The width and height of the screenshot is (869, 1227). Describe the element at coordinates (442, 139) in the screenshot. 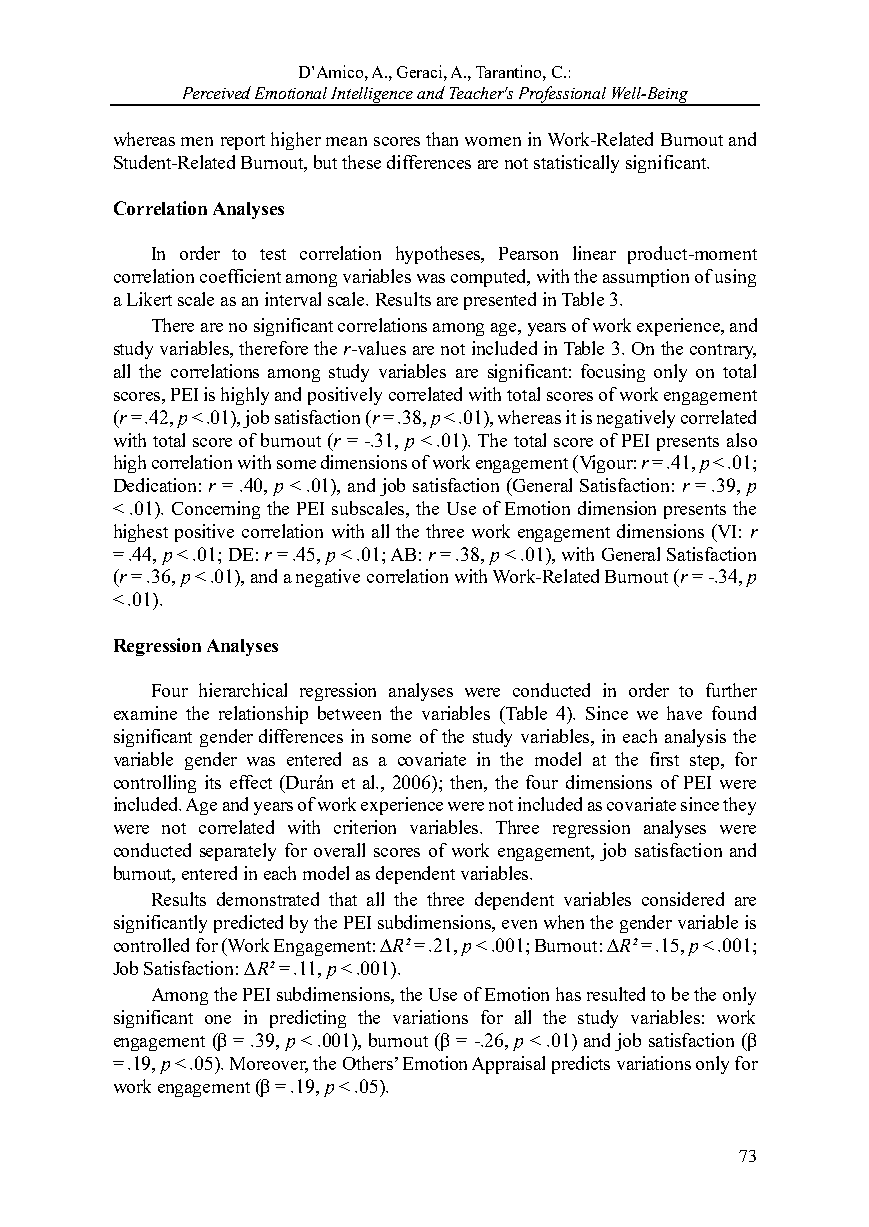

I see `than` at that location.
